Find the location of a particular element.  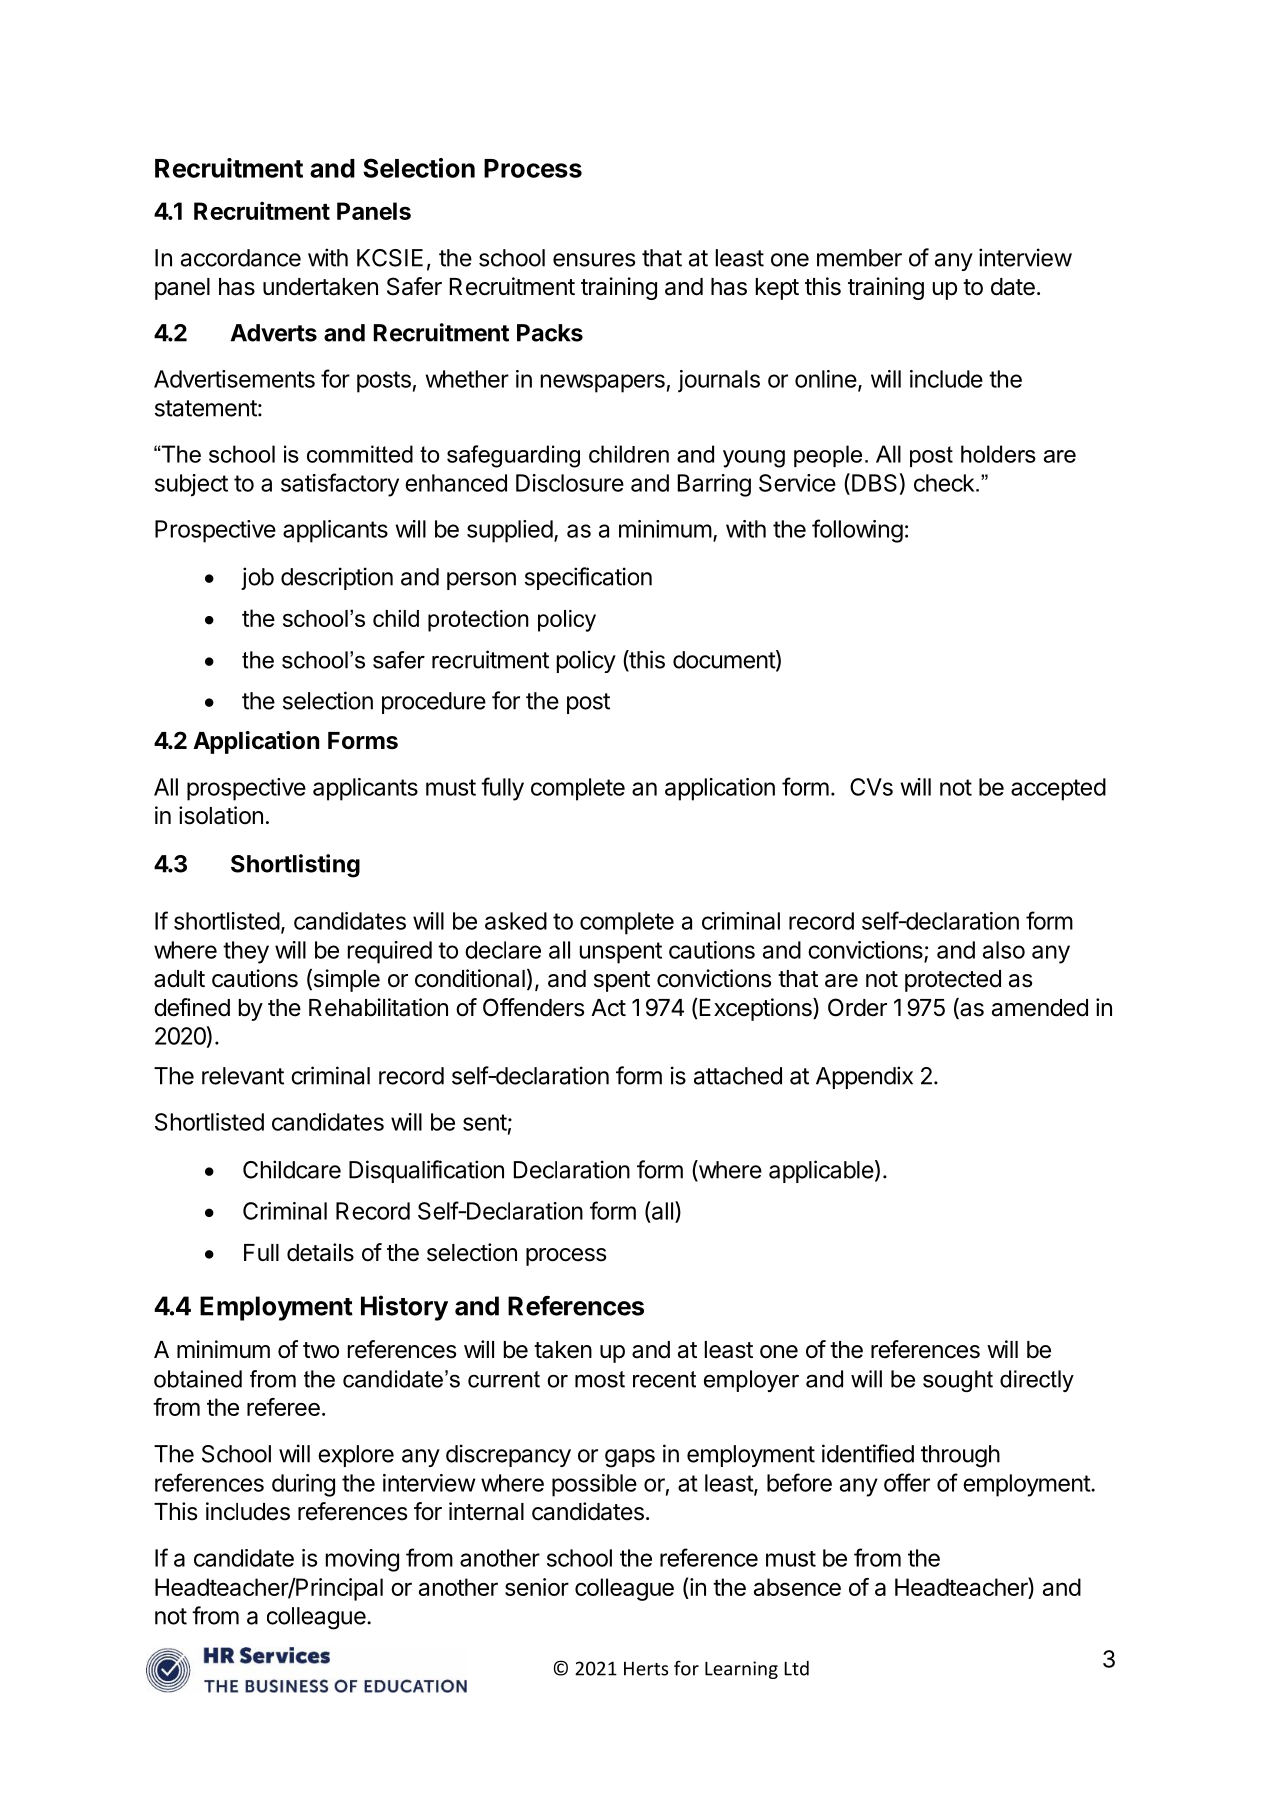

Offenders is located at coordinates (533, 1007).
